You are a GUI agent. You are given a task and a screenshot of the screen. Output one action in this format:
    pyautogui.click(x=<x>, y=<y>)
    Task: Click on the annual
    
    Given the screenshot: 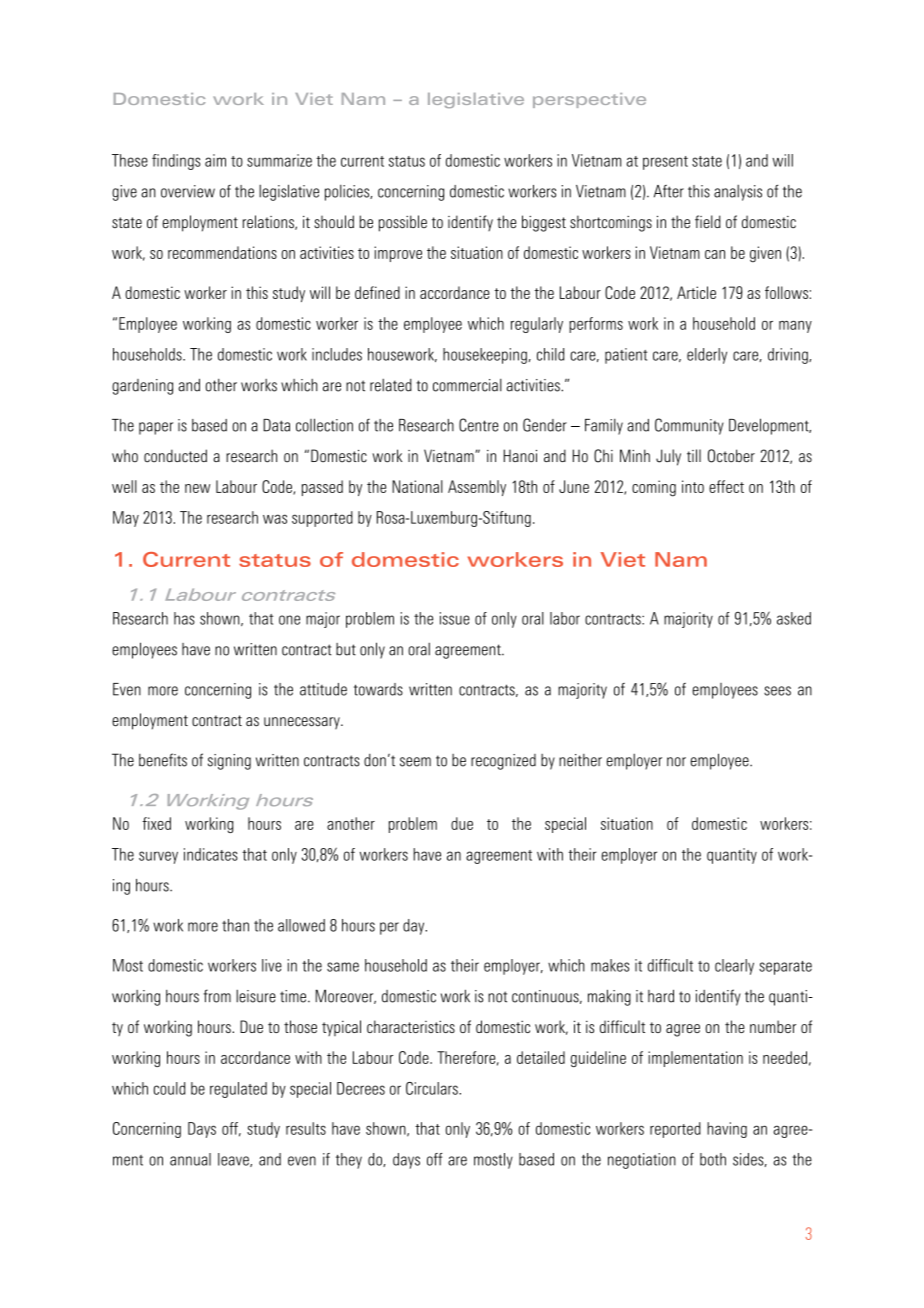 What is the action you would take?
    pyautogui.click(x=190, y=1159)
